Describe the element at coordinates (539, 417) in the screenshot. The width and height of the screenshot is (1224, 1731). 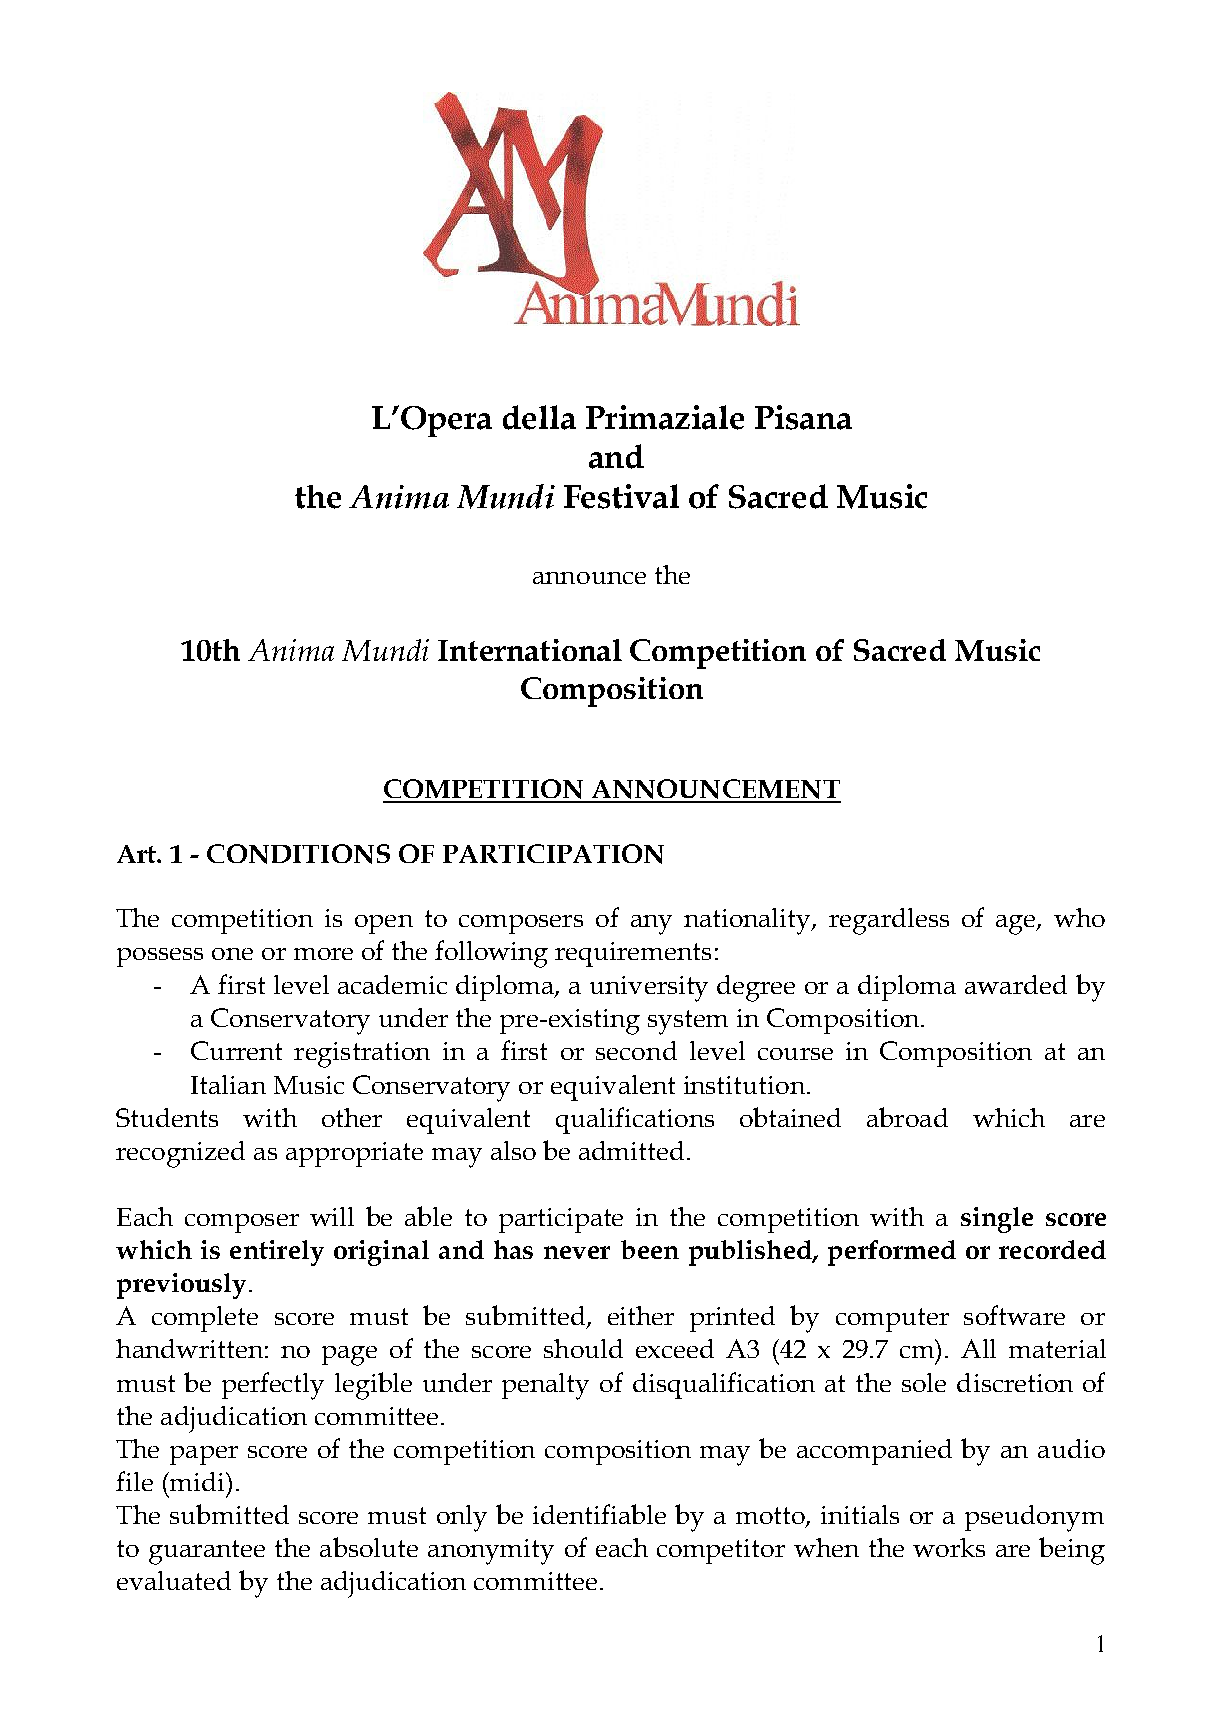
I see `della` at that location.
